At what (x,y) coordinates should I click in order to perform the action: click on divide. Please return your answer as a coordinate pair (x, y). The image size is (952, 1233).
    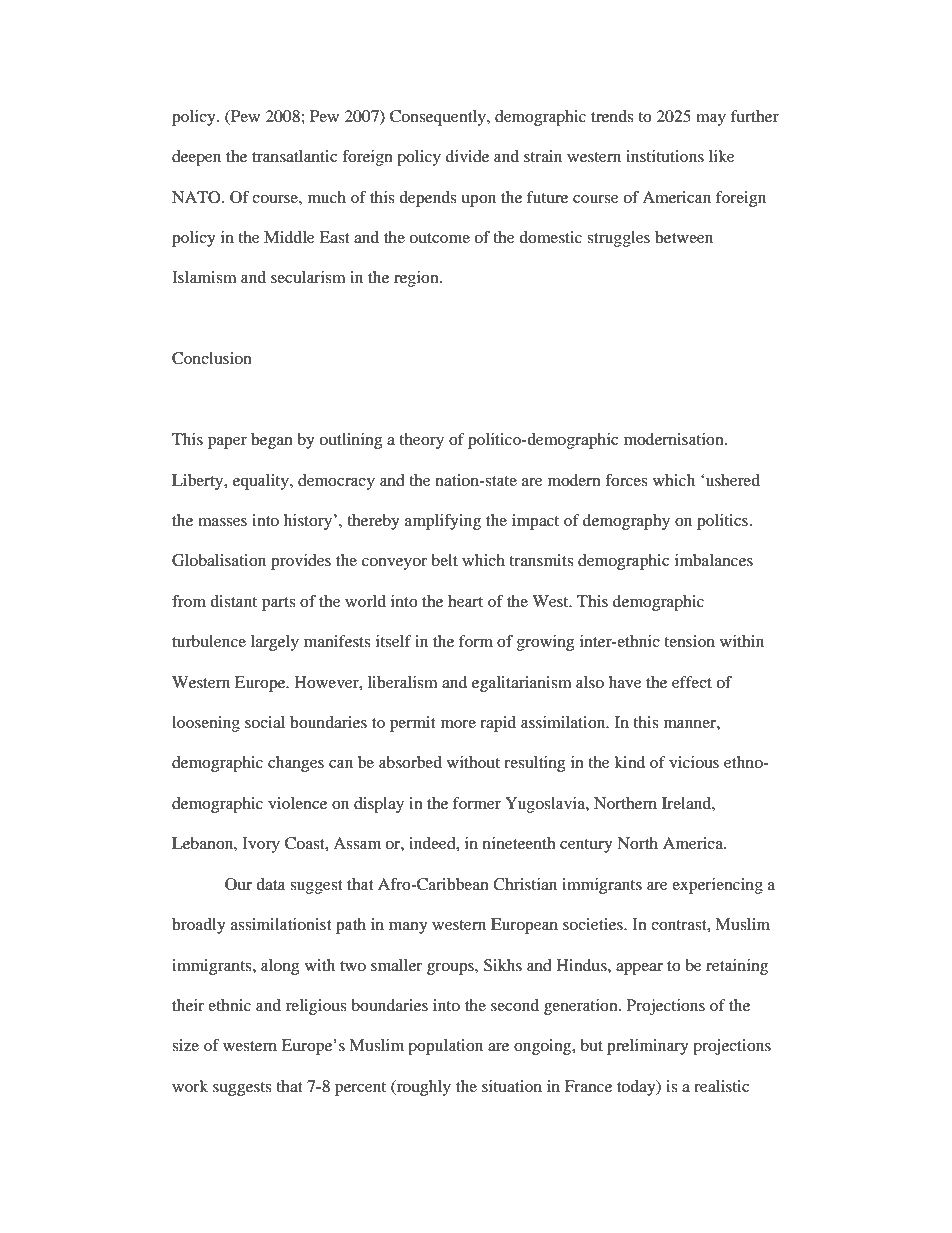
    Looking at the image, I should click on (467, 156).
